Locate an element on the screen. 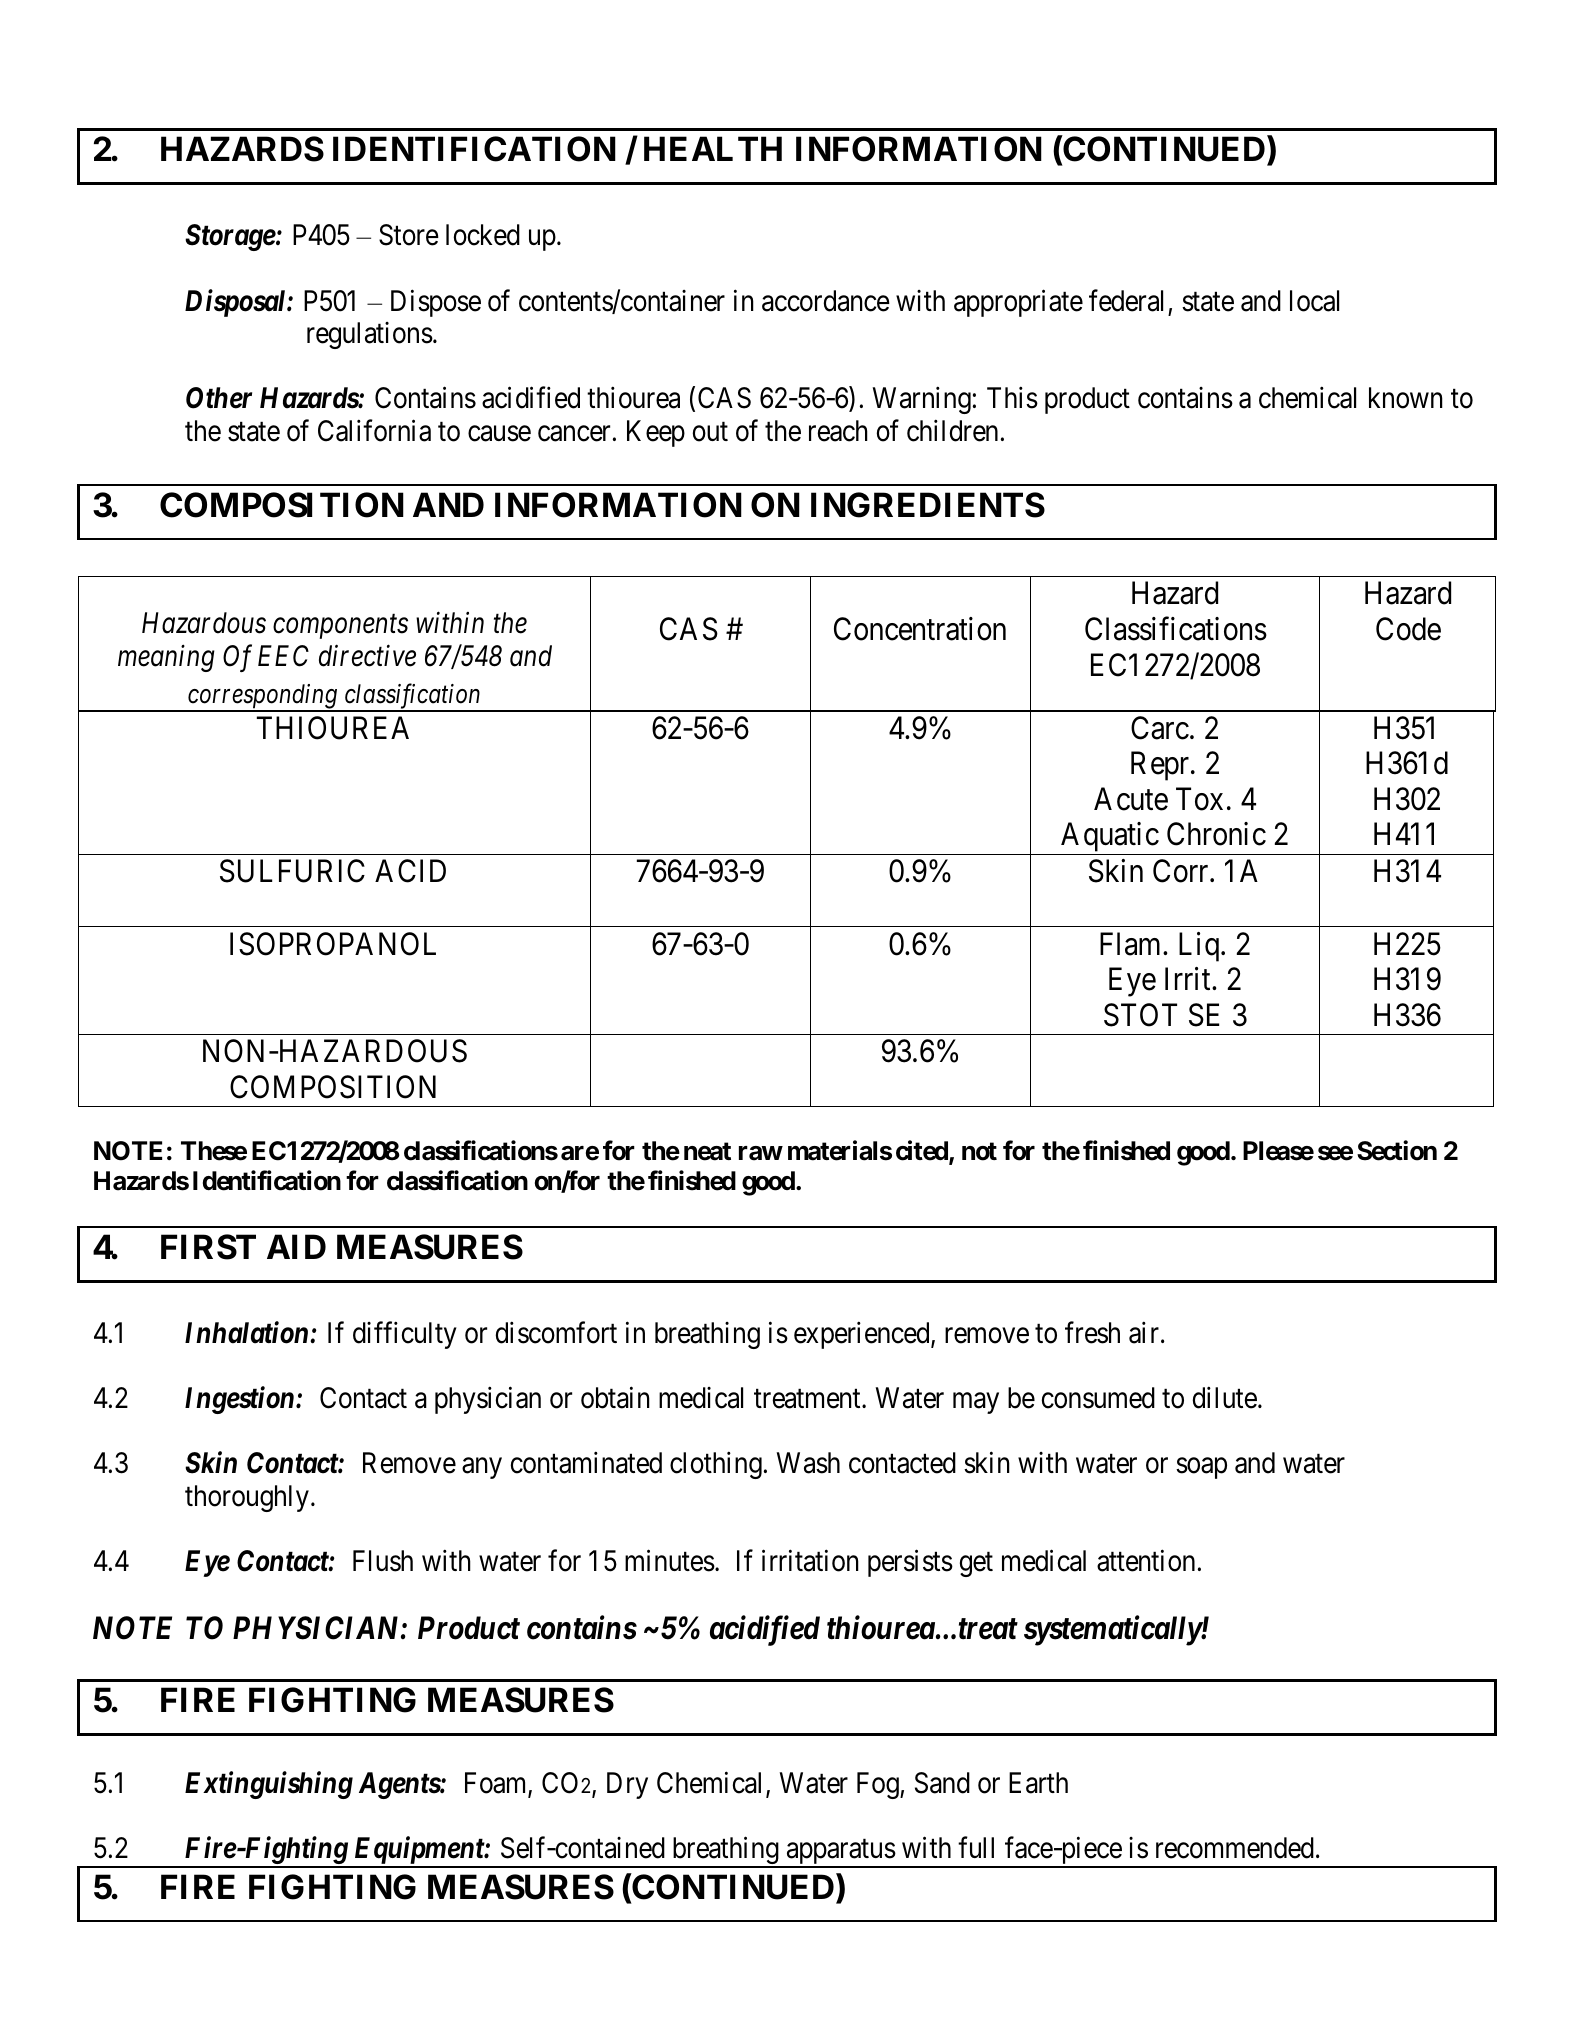 Image resolution: width=1574 pixels, height=2038 pixels. soap is located at coordinates (1201, 1468).
